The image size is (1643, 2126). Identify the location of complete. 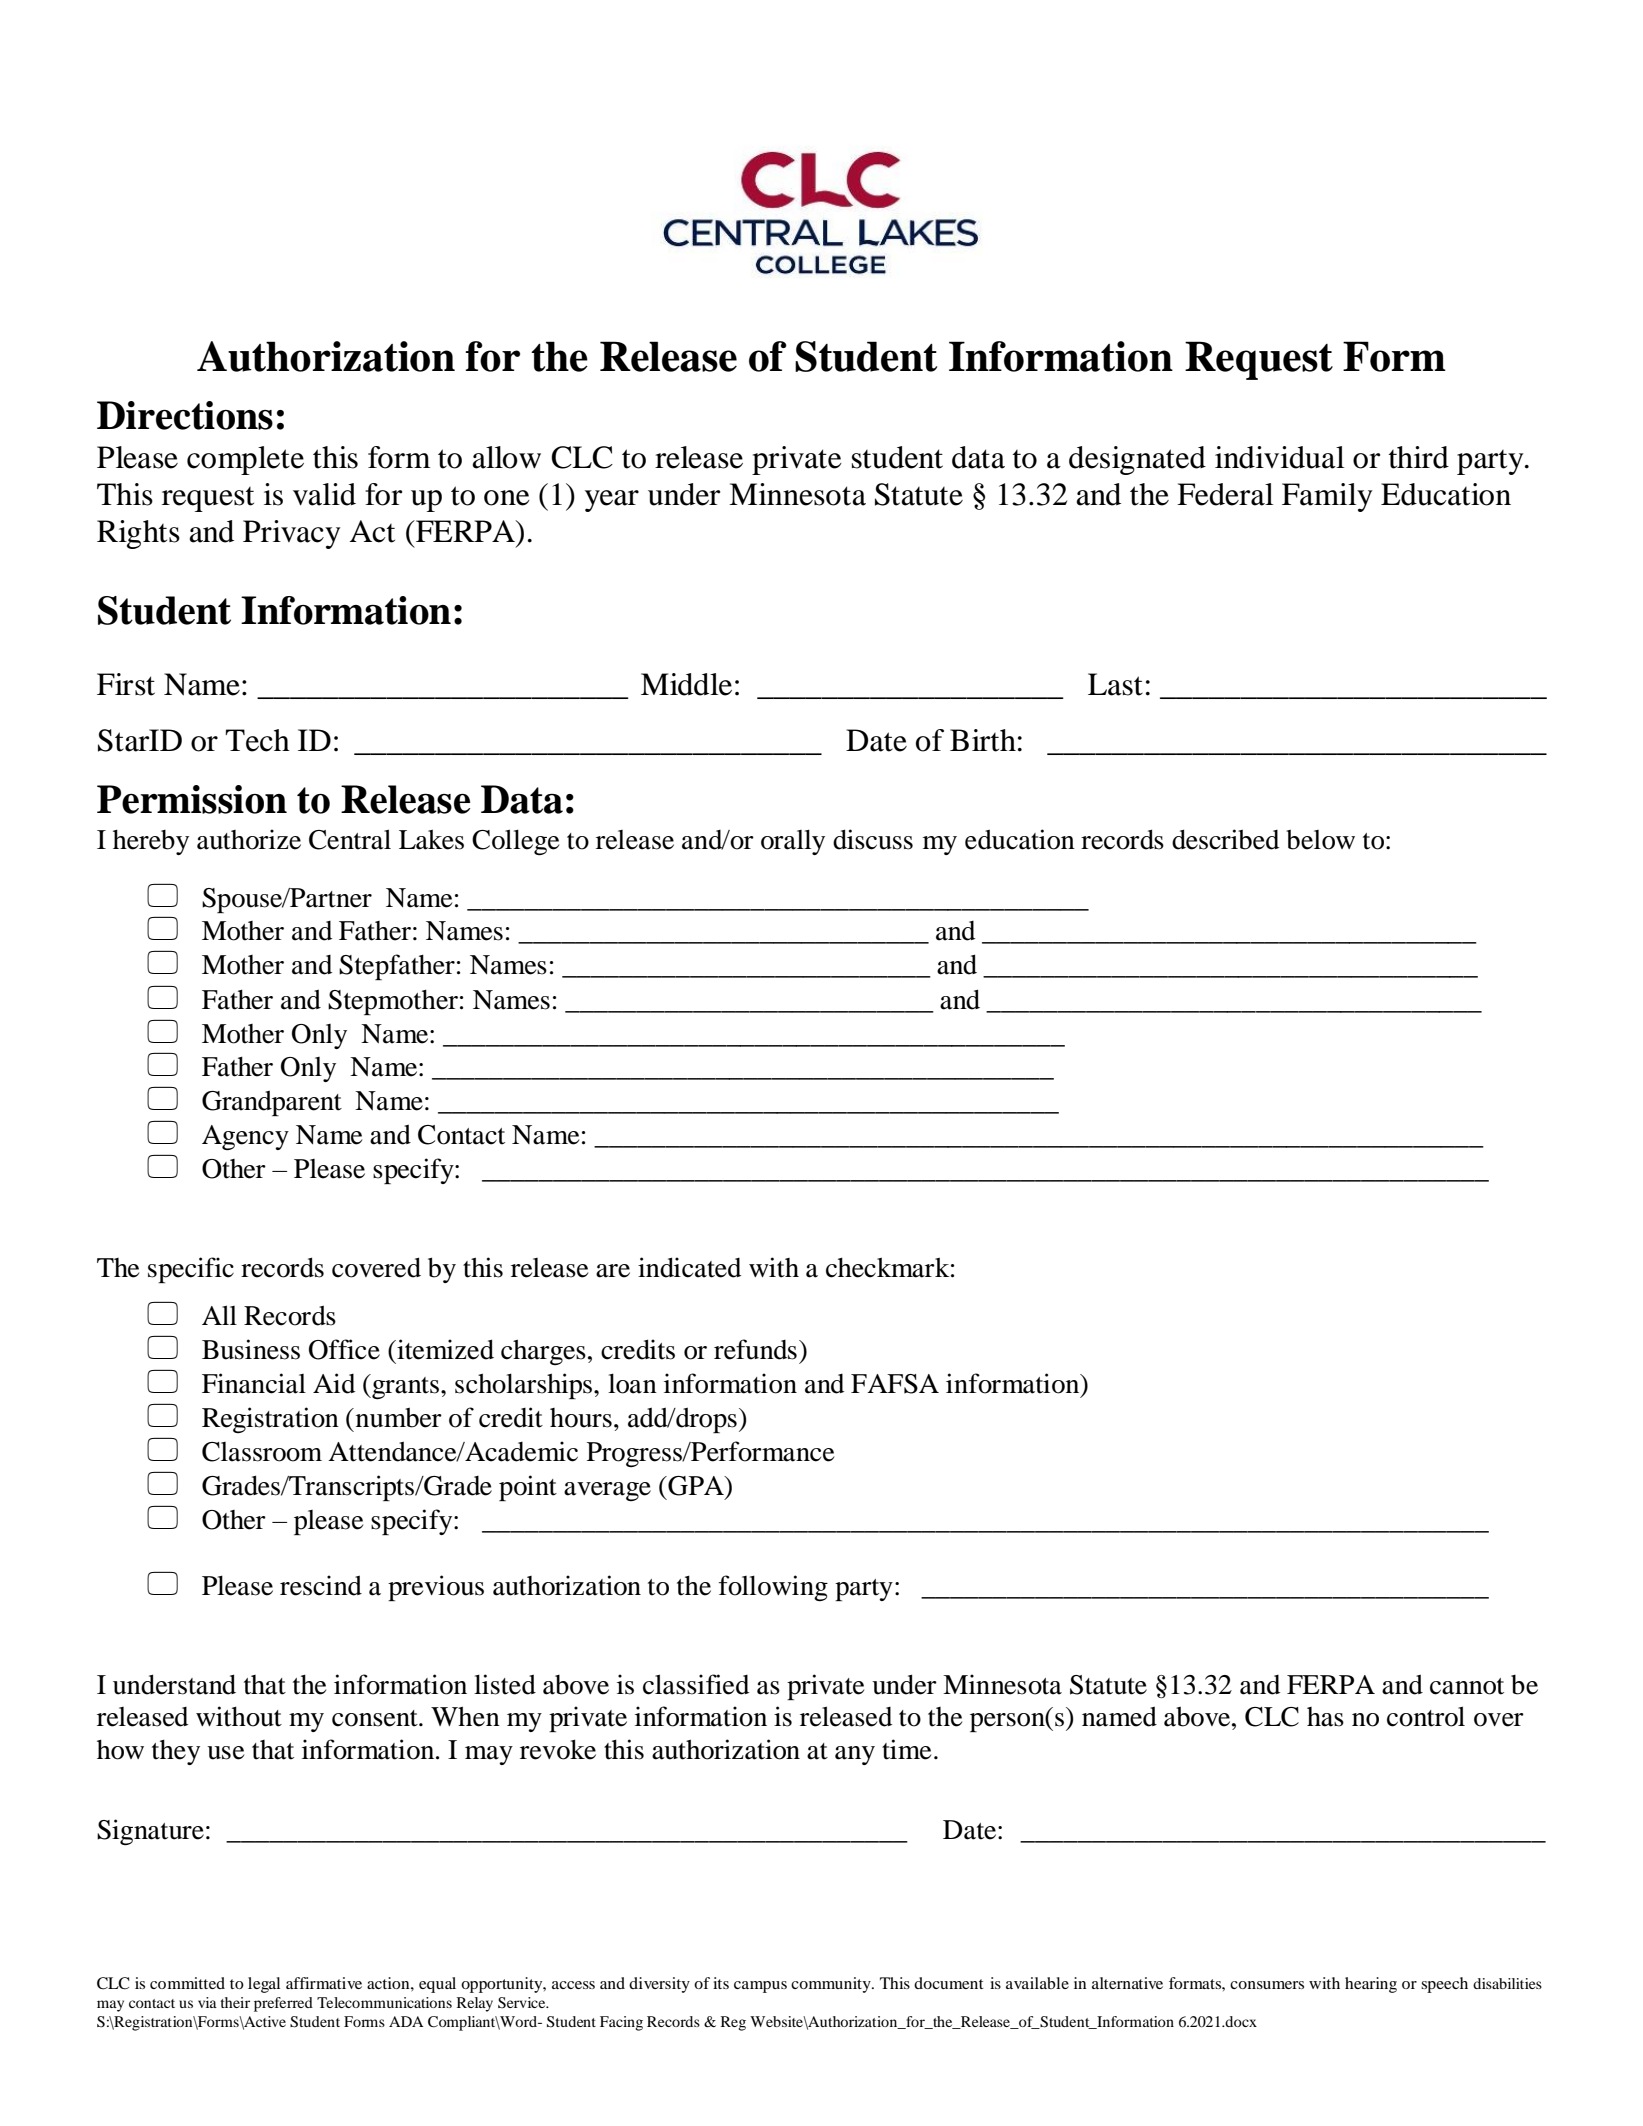
(245, 460).
